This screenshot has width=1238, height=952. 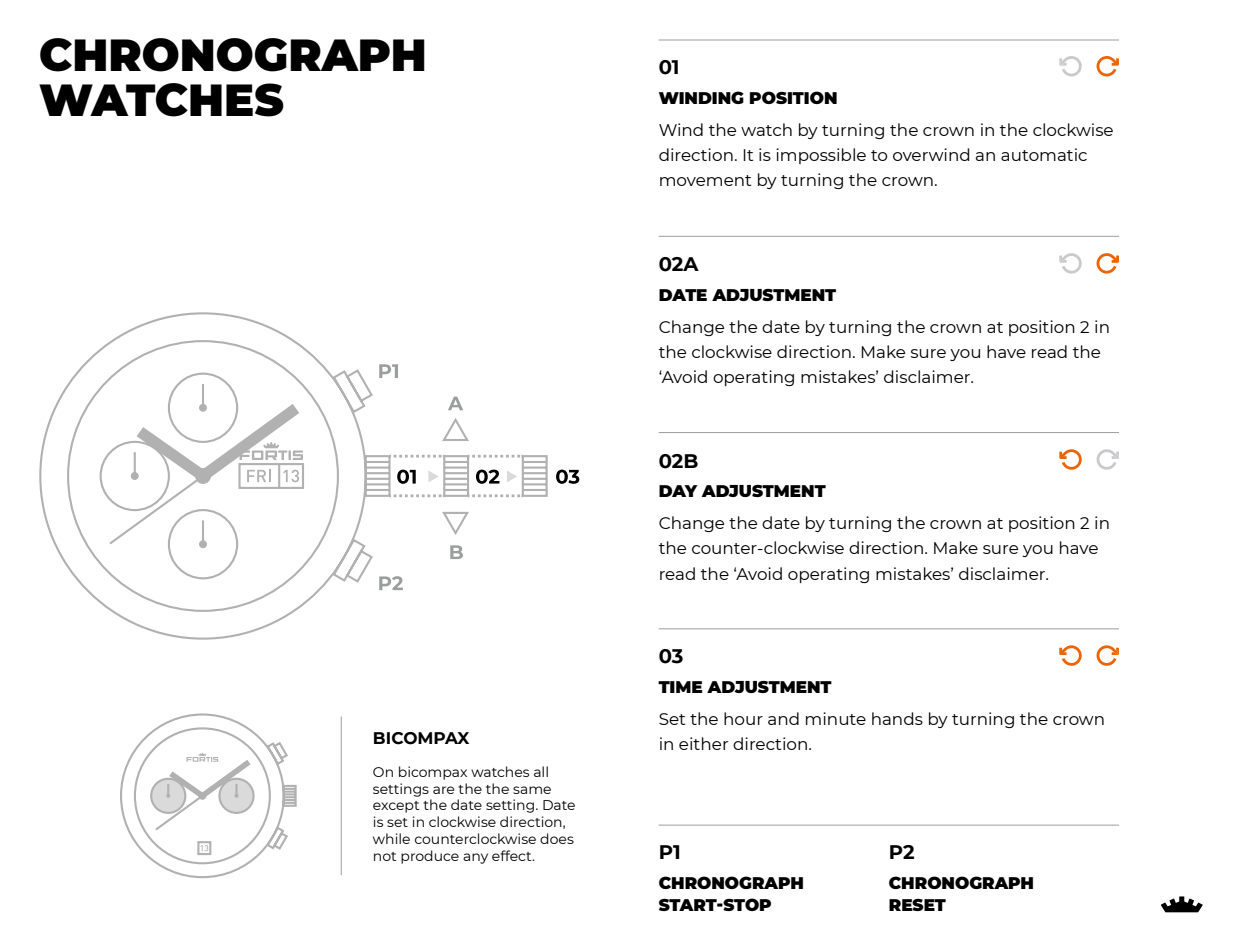 I want to click on automatic, so click(x=1044, y=154).
